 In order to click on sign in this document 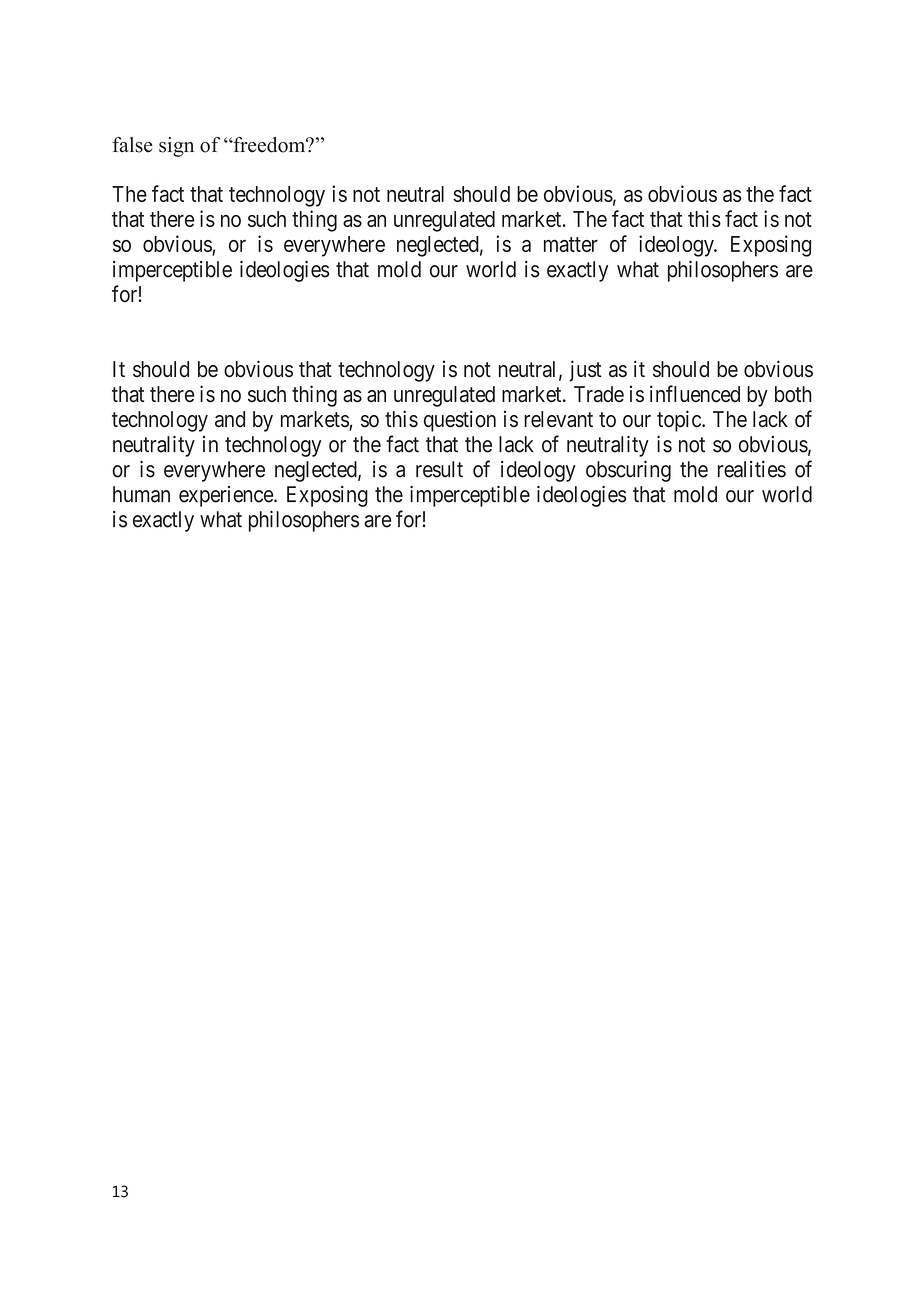, I will do `click(176, 147)`.
